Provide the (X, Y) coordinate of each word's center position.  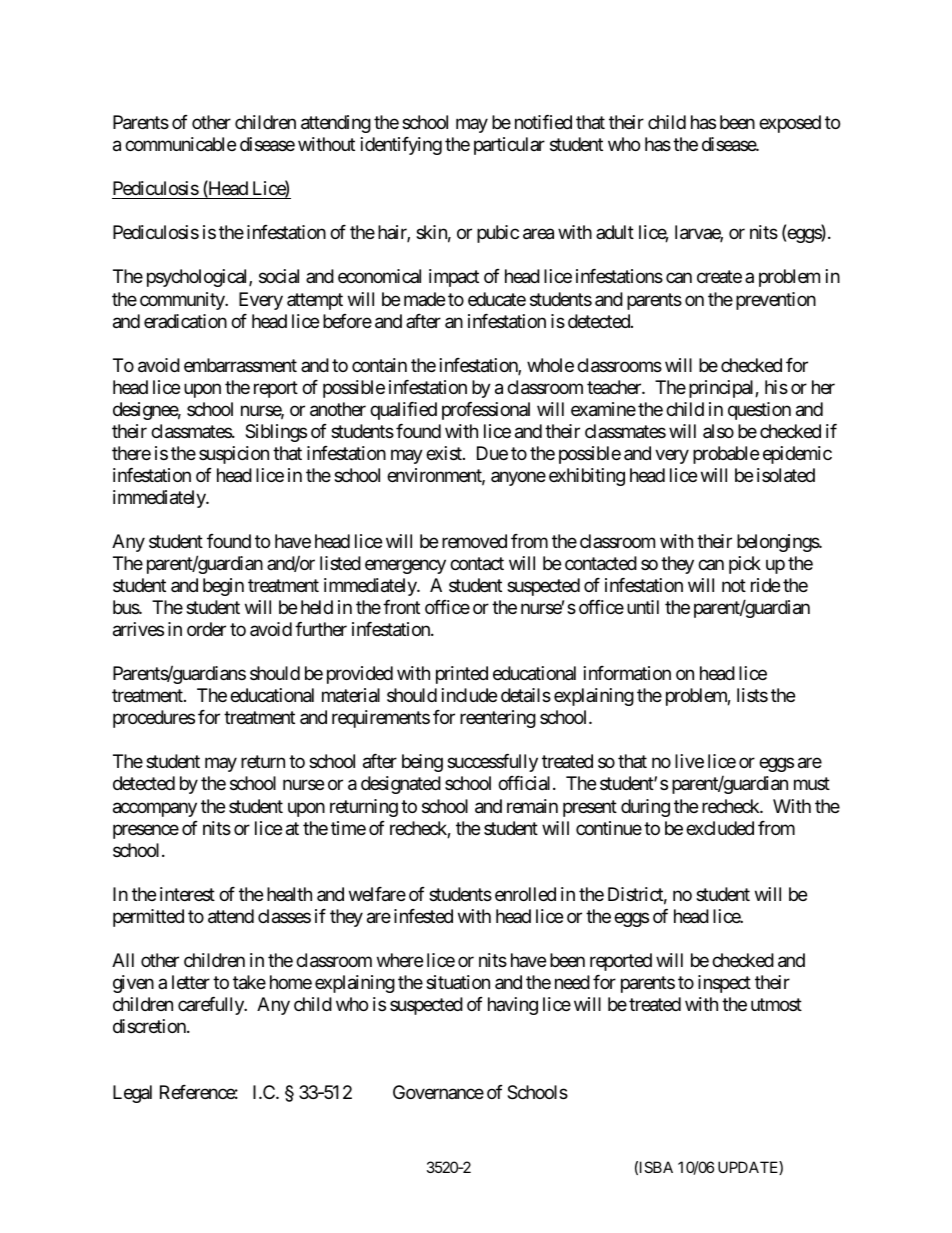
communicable (180, 144)
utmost (776, 1004)
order (206, 629)
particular (509, 146)
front (401, 607)
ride (765, 585)
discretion (150, 1026)
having (513, 1006)
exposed (790, 124)
